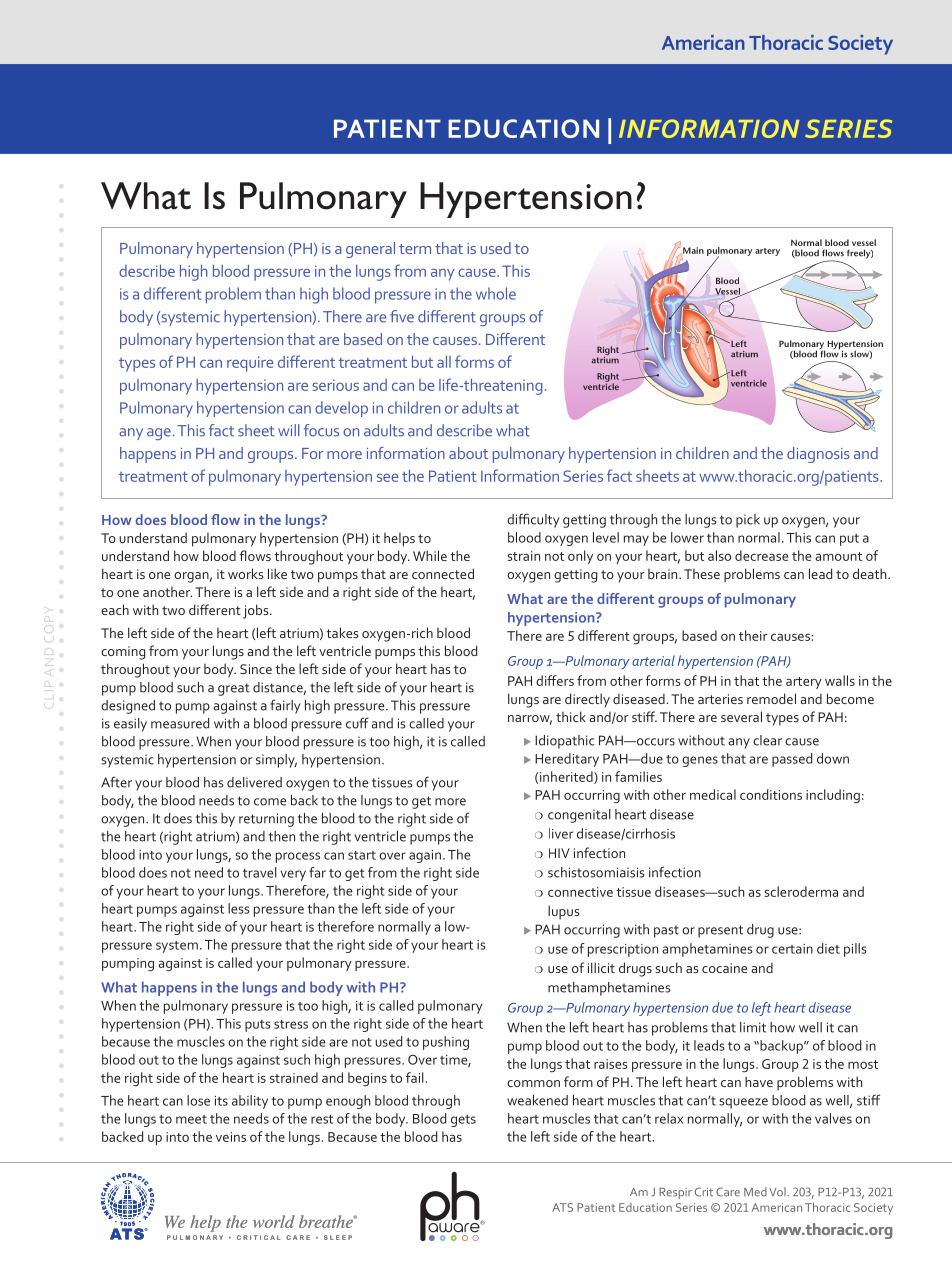 This document has width=952, height=1275. I want to click on HIV, so click(559, 853).
